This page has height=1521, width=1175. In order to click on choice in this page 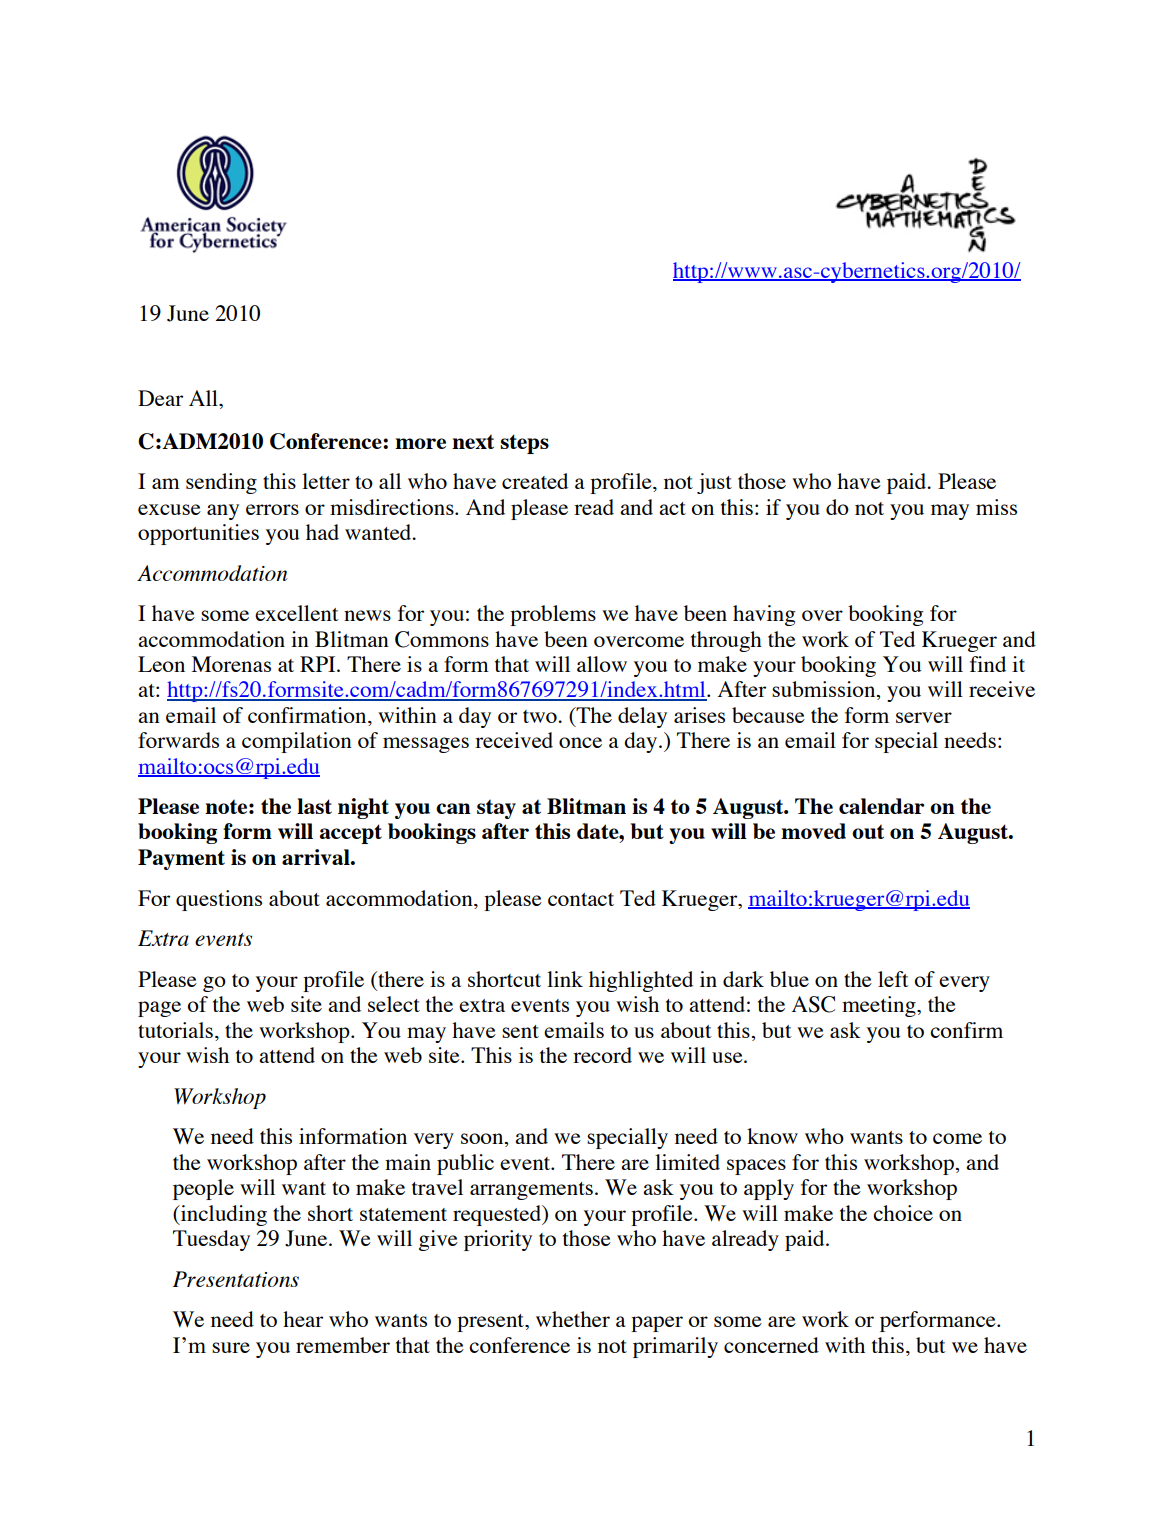, I will do `click(903, 1213)`.
